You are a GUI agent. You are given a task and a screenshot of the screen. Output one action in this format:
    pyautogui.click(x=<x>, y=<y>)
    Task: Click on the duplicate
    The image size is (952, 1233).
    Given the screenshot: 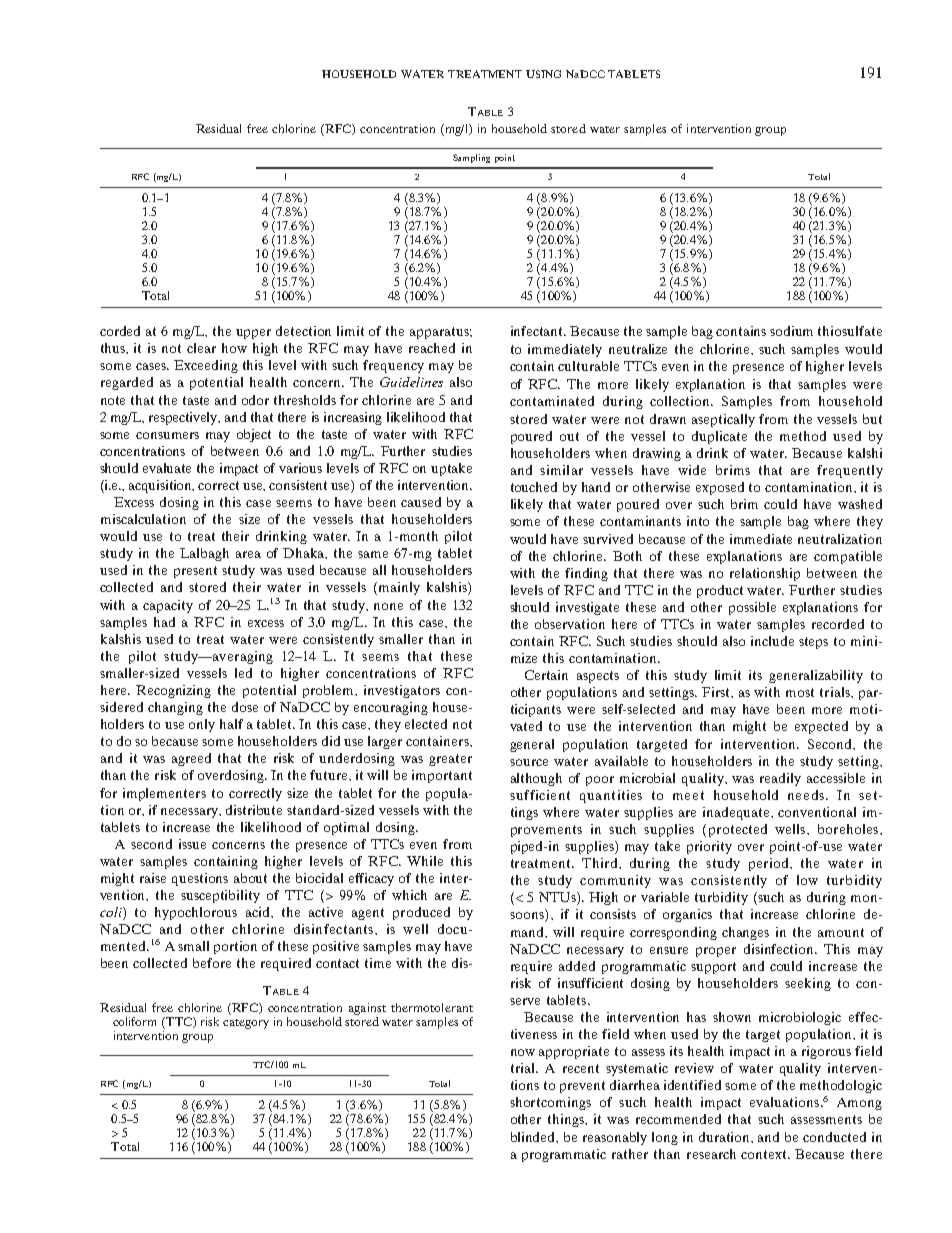 What is the action you would take?
    pyautogui.click(x=719, y=437)
